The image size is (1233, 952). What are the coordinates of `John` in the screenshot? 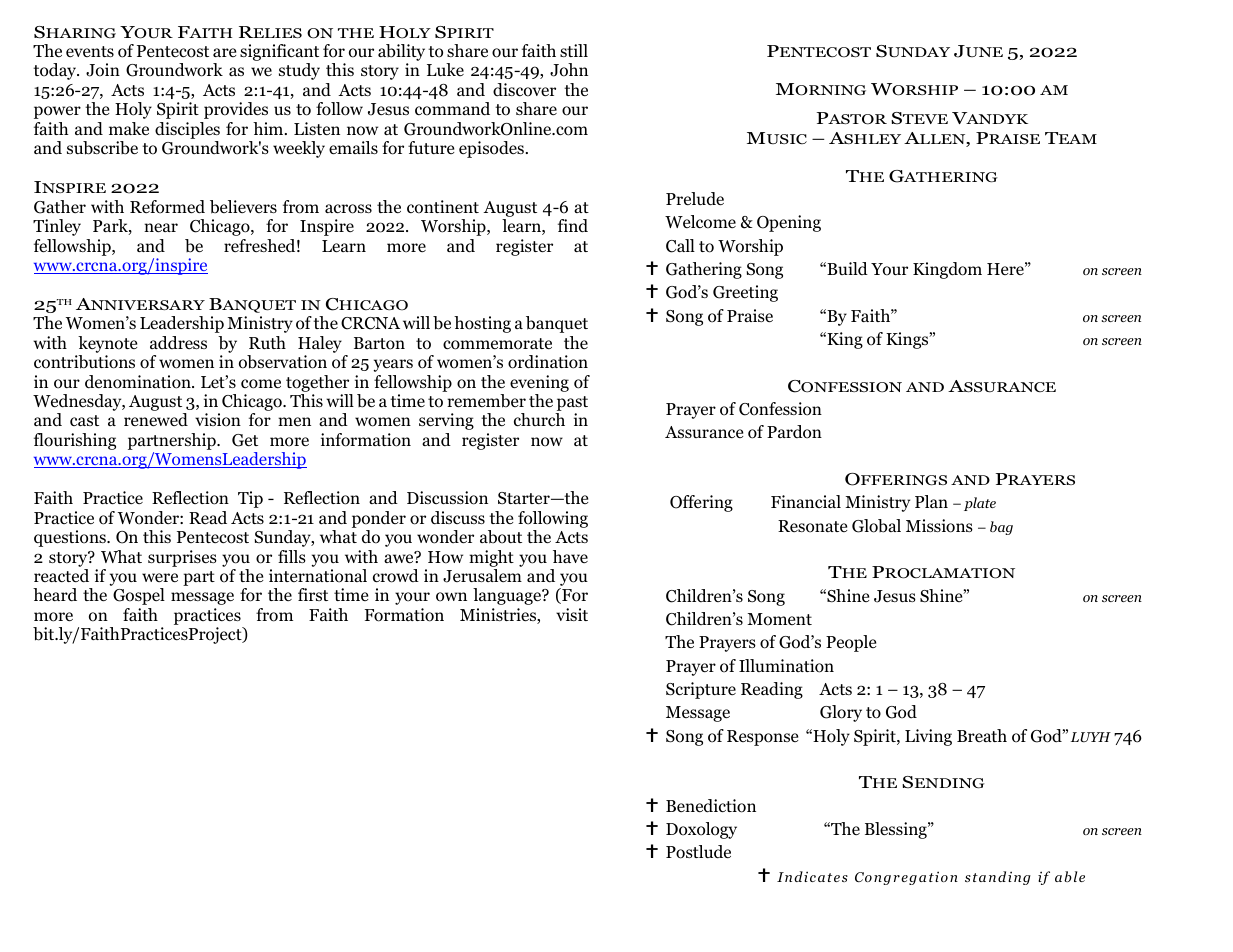 It's located at (569, 70).
